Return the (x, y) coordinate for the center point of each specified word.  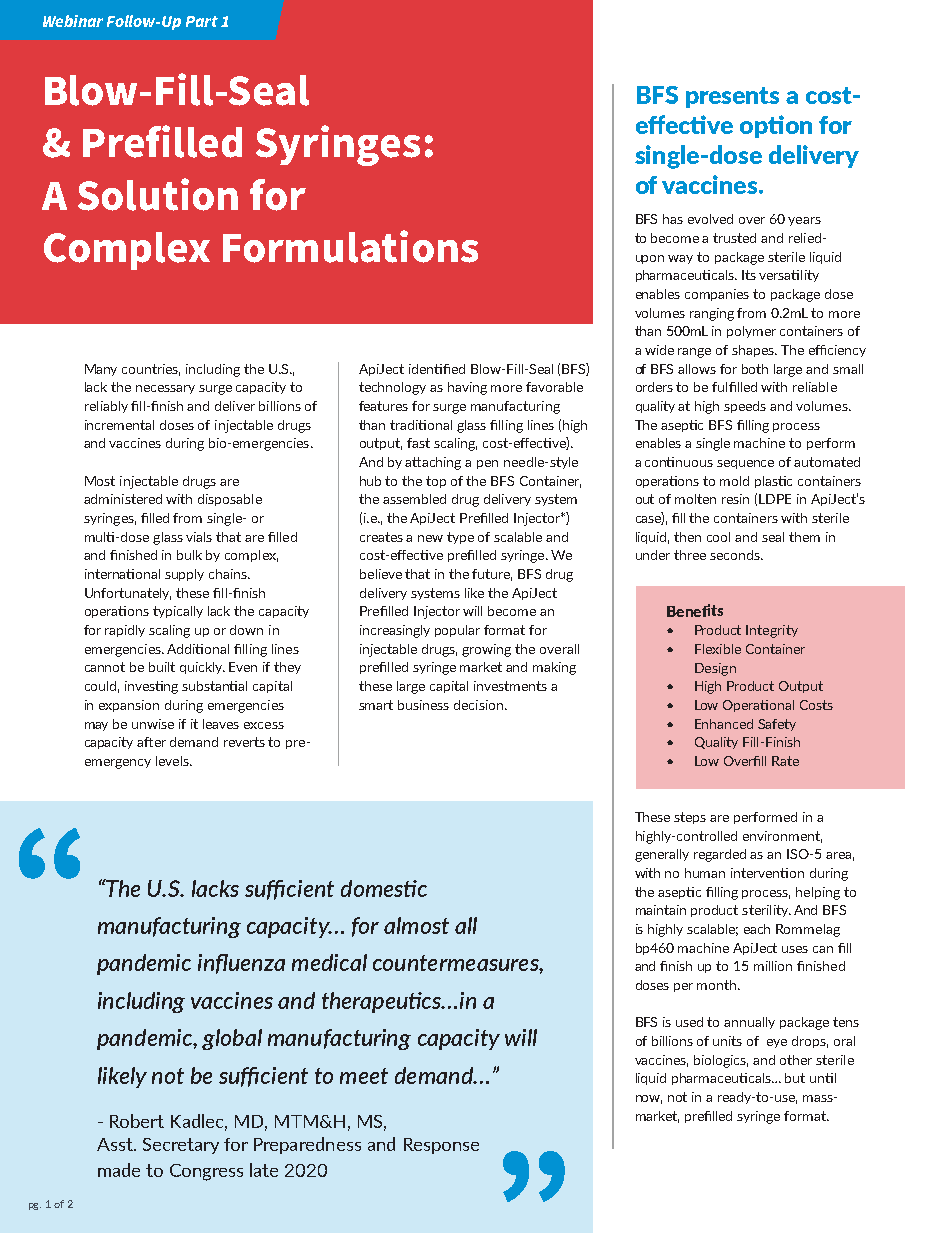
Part (202, 21)
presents (732, 97)
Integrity (772, 631)
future (492, 575)
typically (178, 612)
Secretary (181, 1146)
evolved (710, 219)
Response (441, 1146)
